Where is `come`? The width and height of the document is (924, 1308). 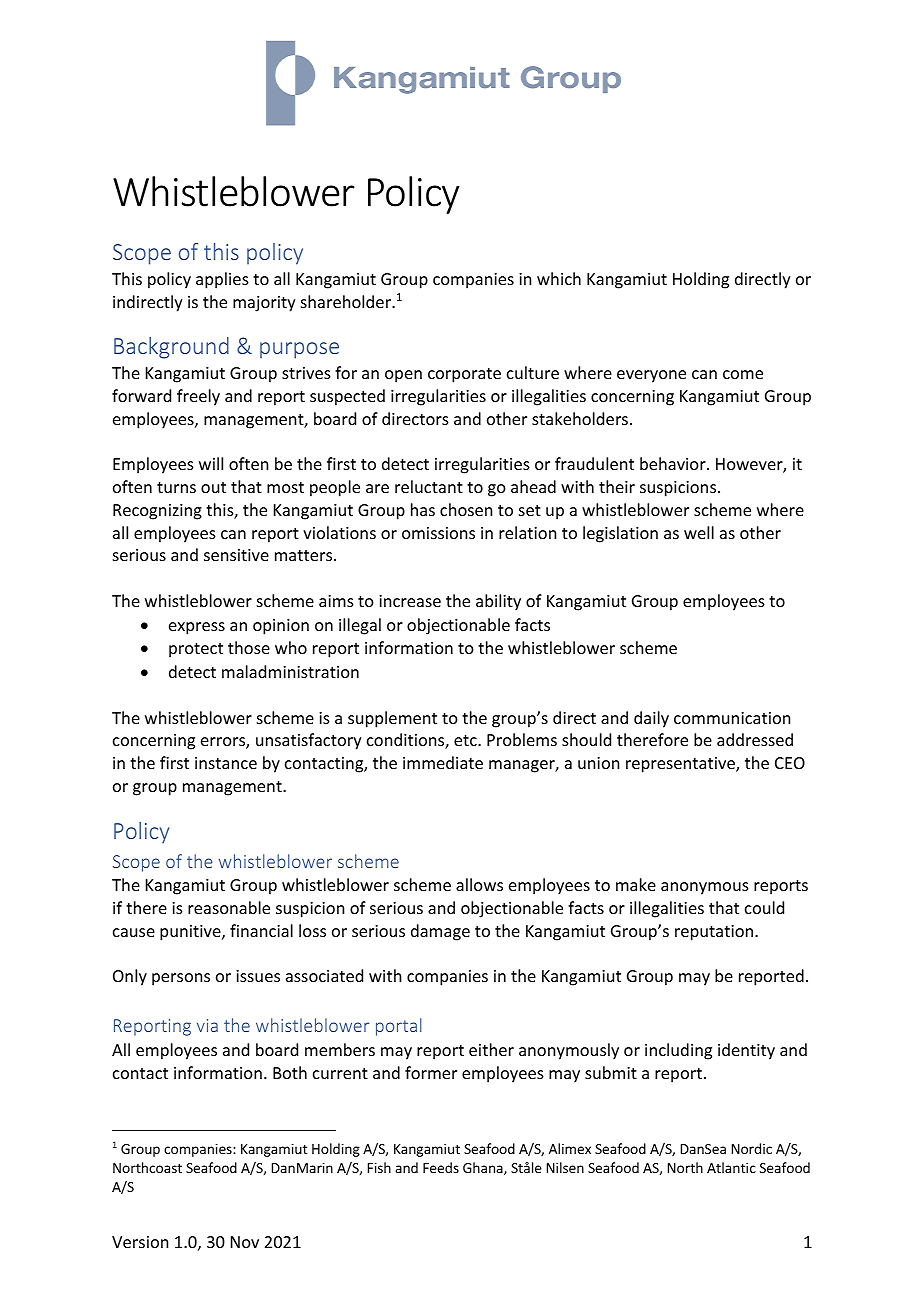 come is located at coordinates (743, 374).
